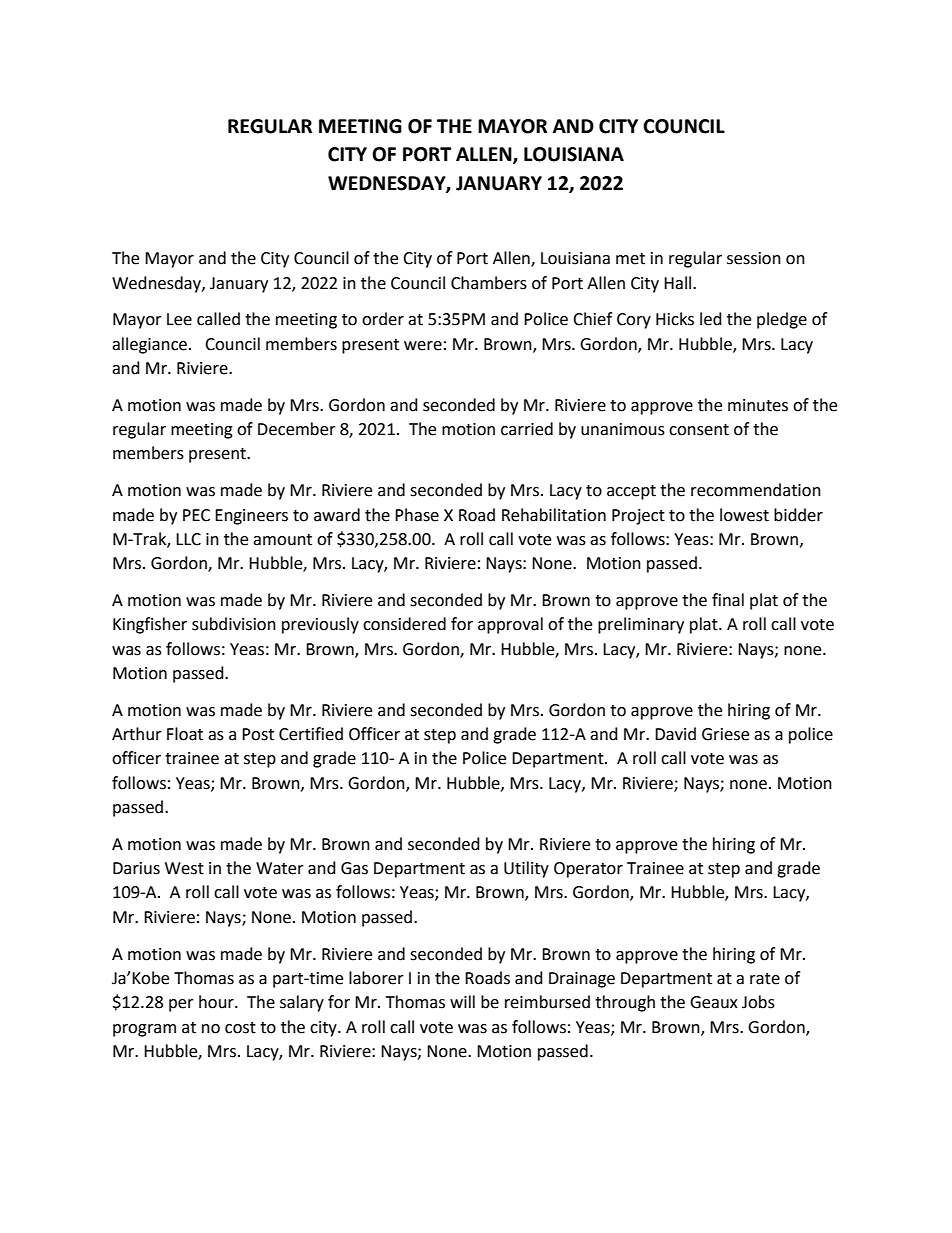  I want to click on Hall, so click(679, 283).
